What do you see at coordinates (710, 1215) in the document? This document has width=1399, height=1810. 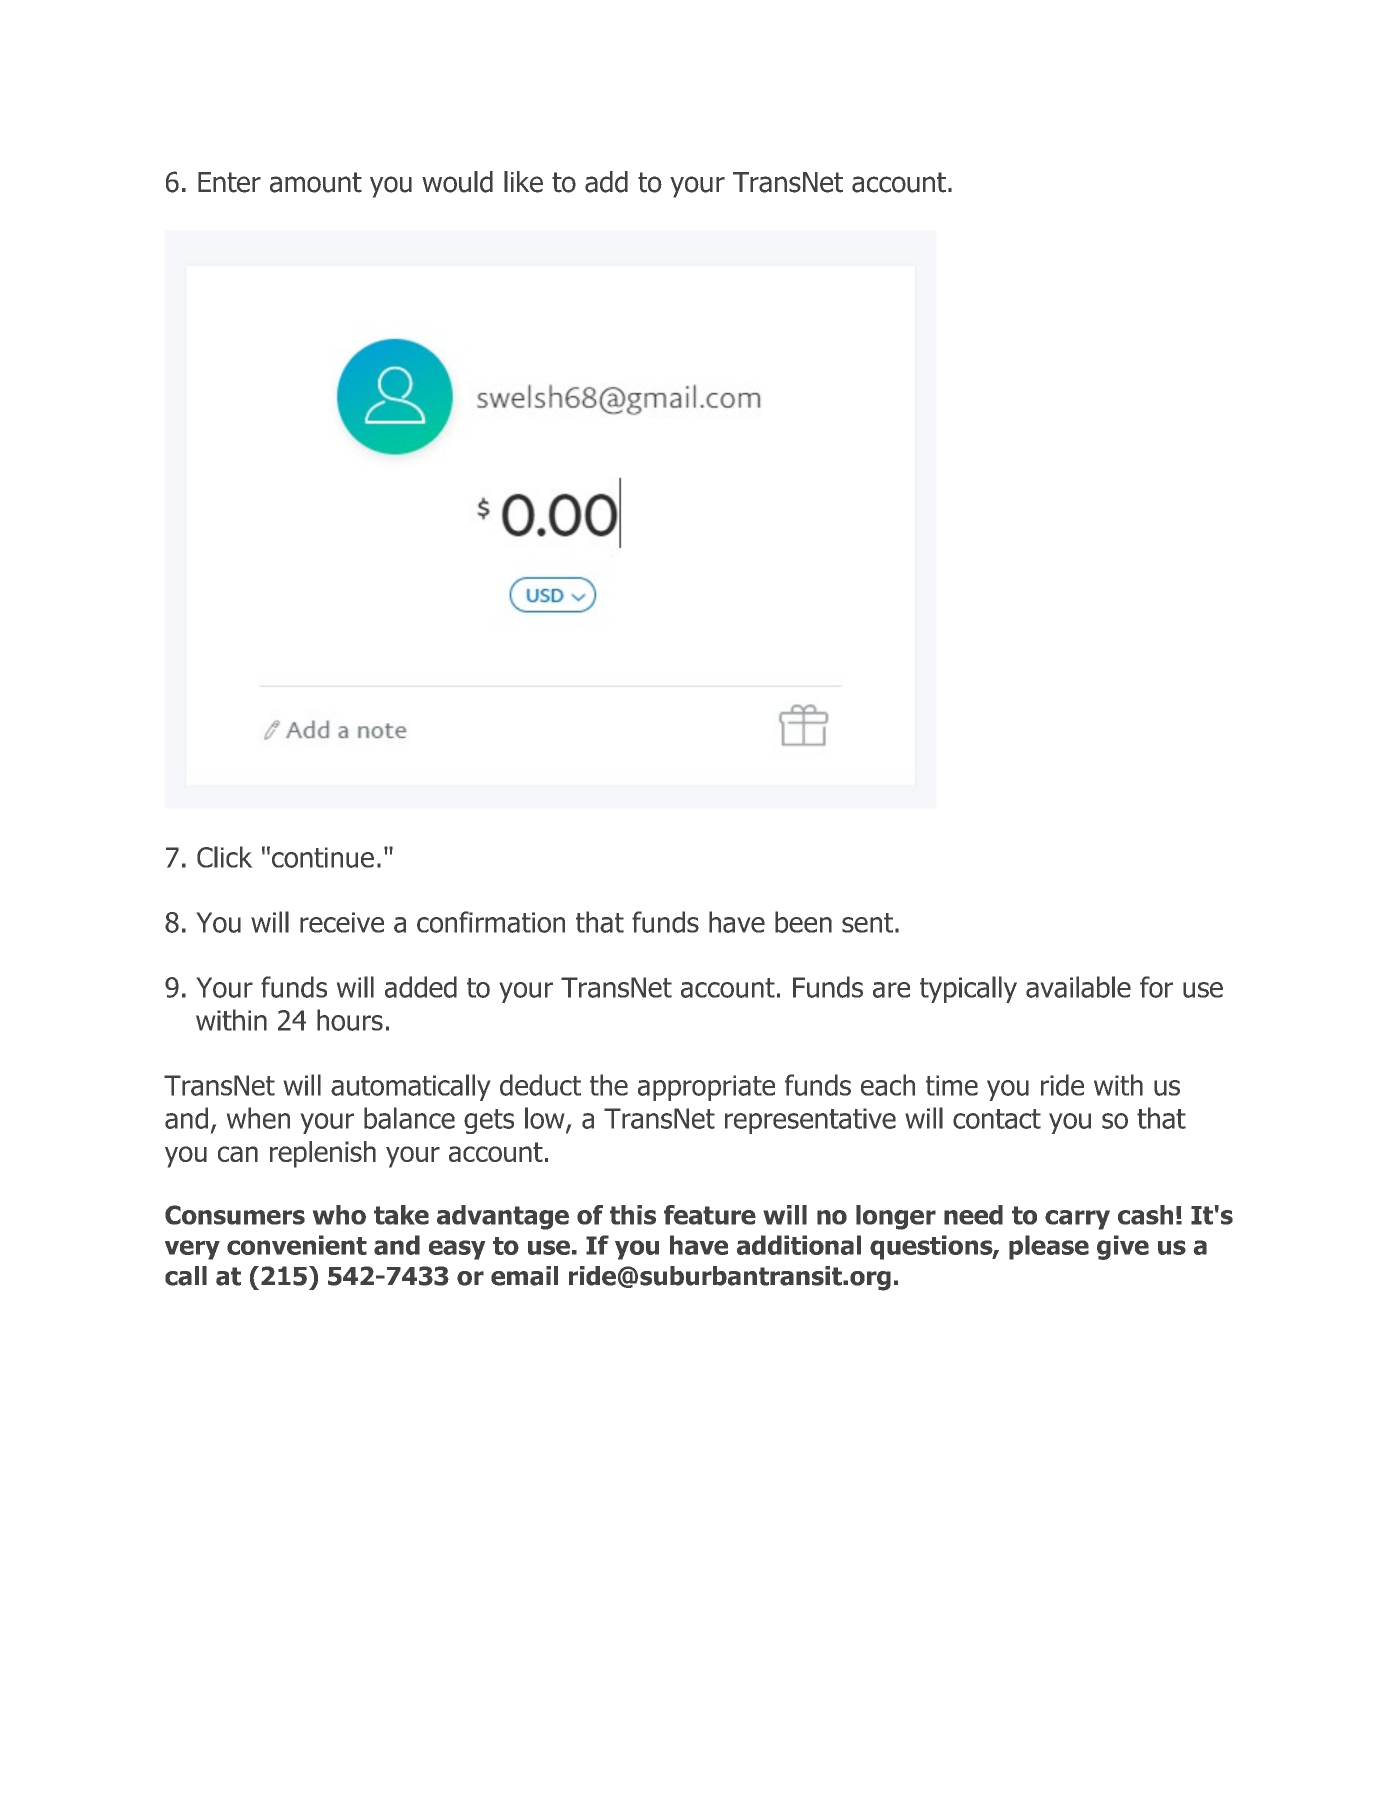 I see `feature` at bounding box center [710, 1215].
